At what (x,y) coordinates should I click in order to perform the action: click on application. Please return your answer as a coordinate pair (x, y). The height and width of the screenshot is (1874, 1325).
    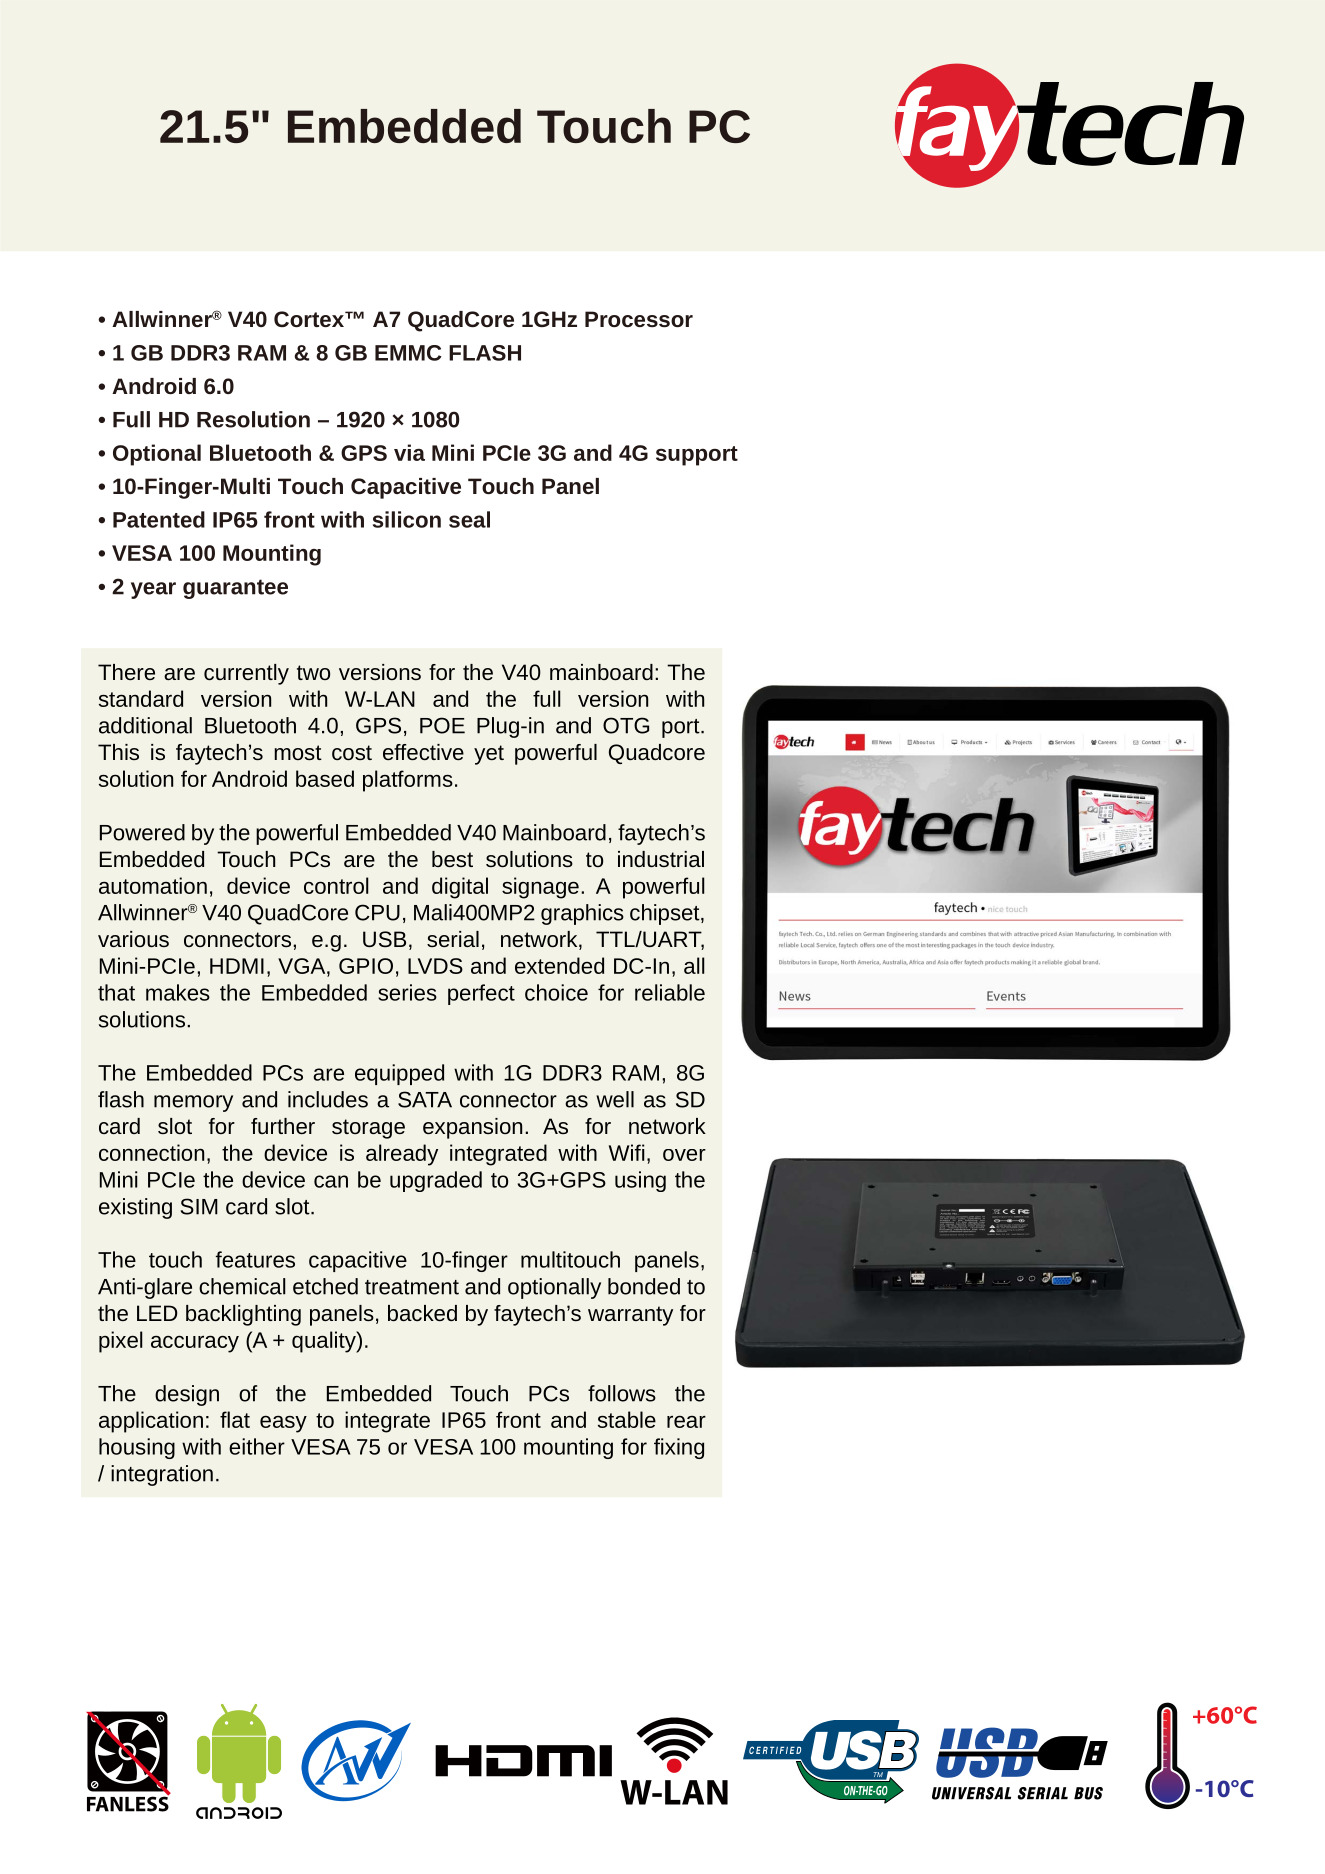
    Looking at the image, I should click on (151, 1422).
